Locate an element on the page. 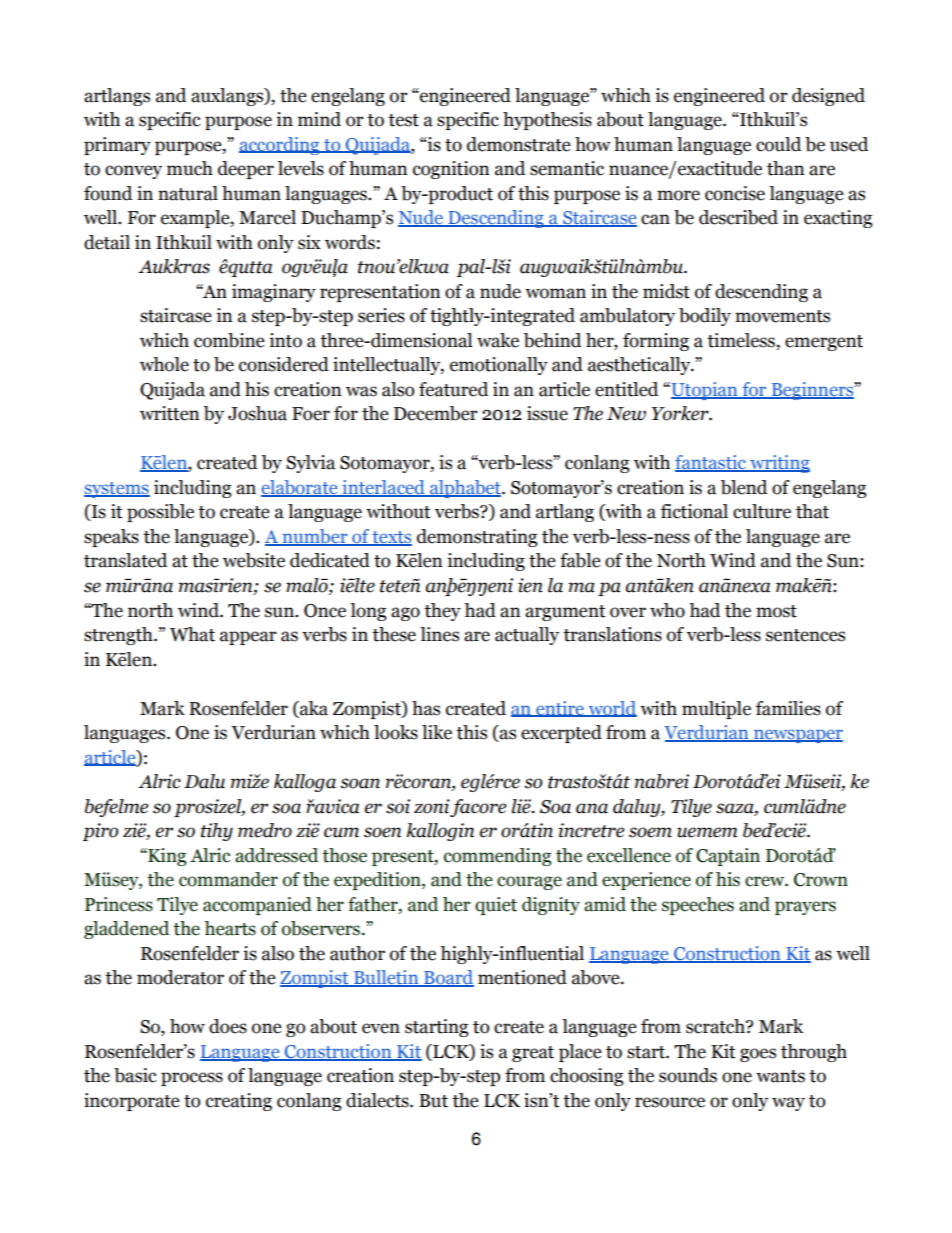  December is located at coordinates (436, 413).
